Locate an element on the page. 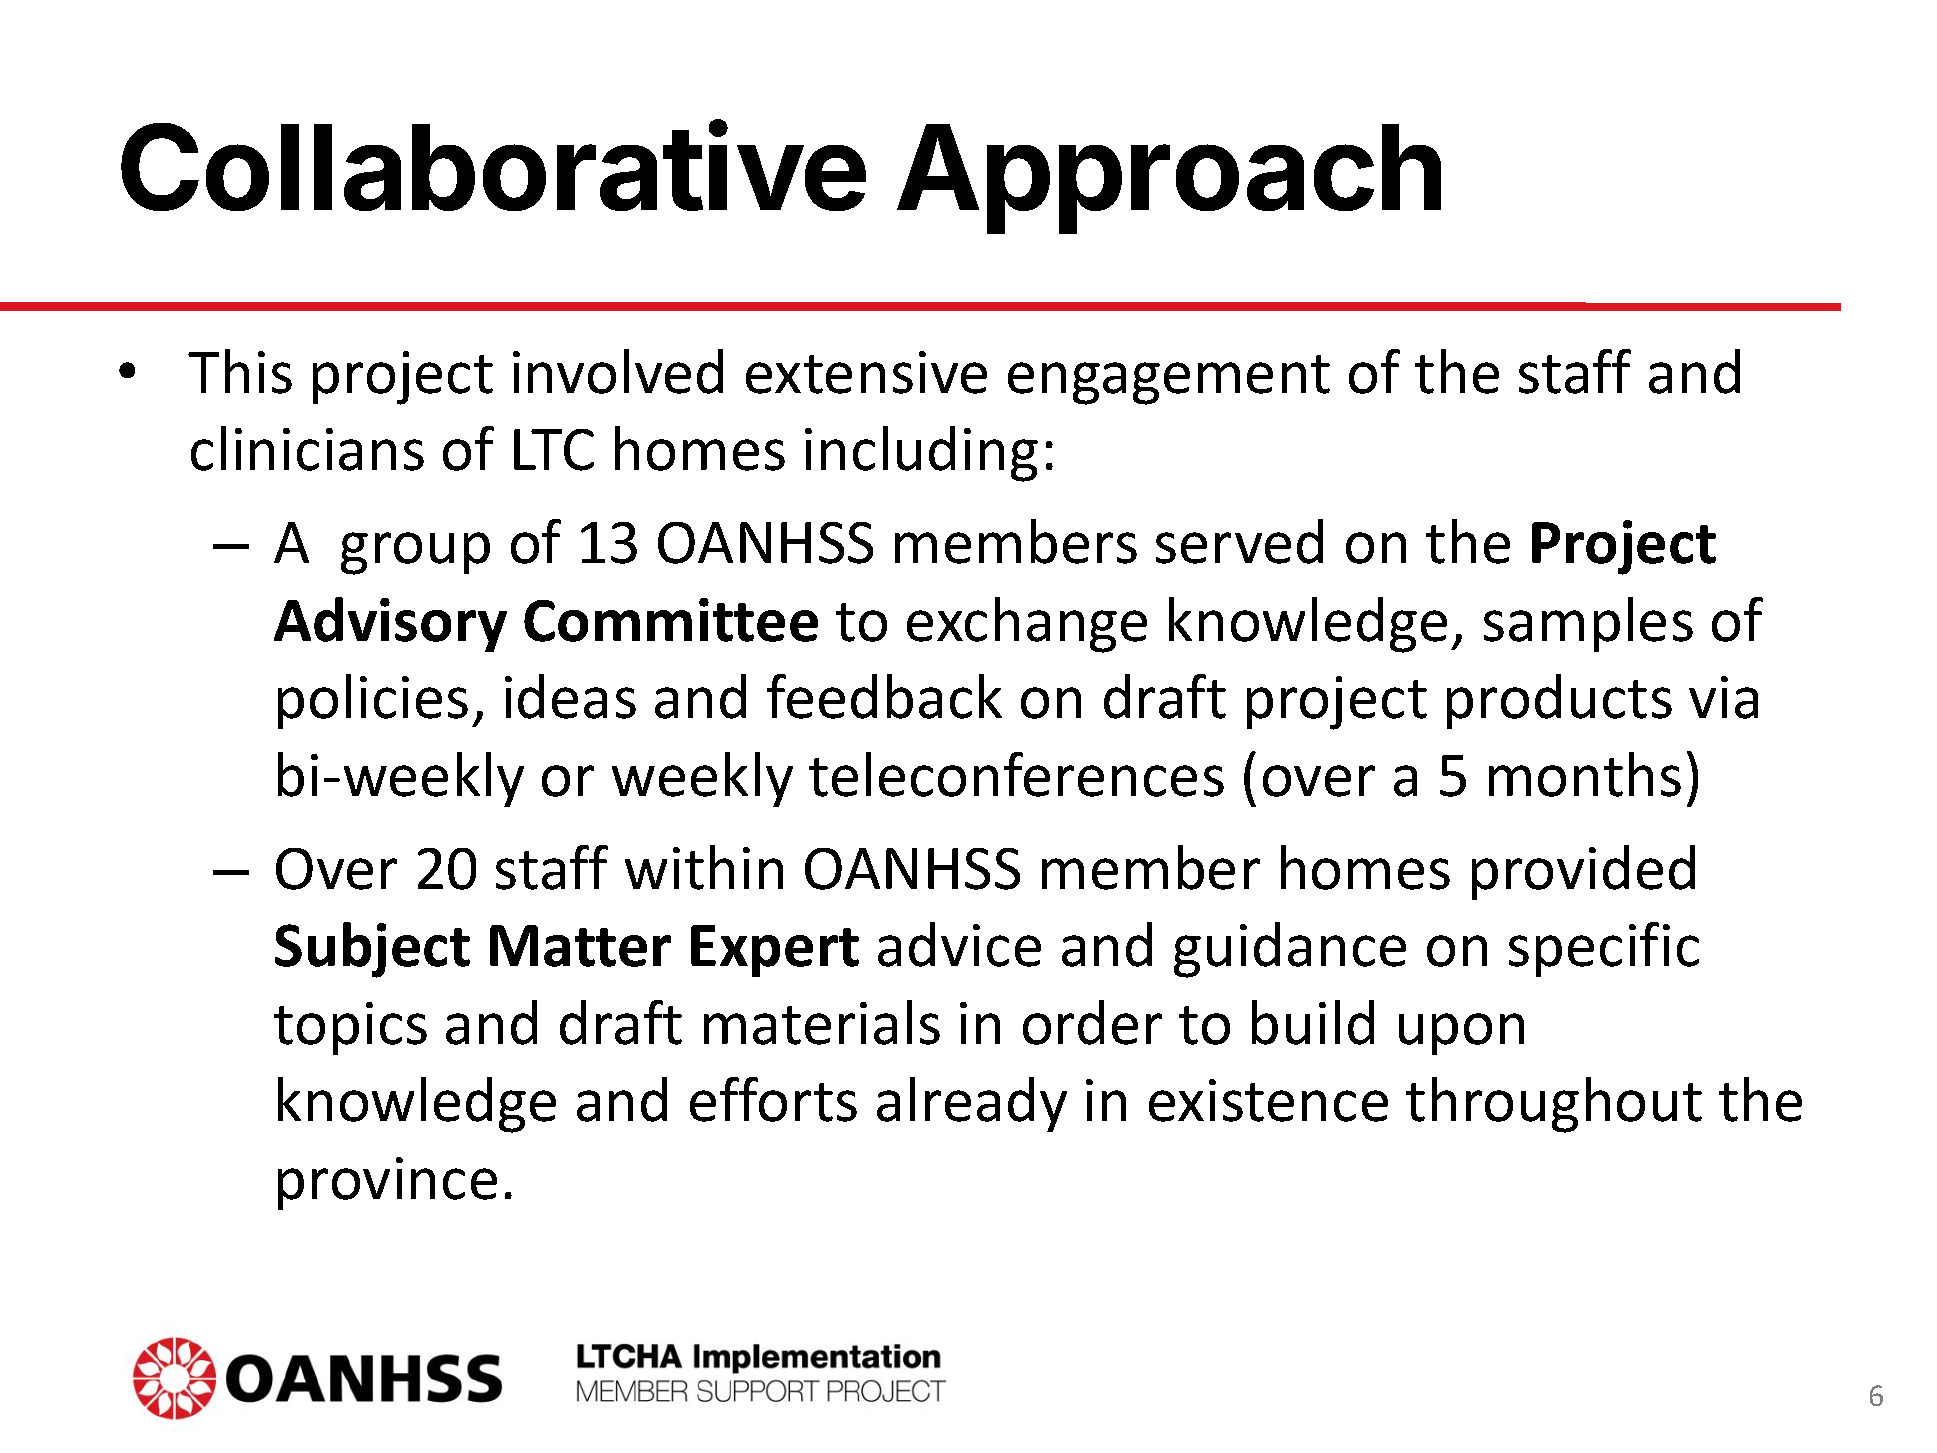  feedback is located at coordinates (884, 696).
